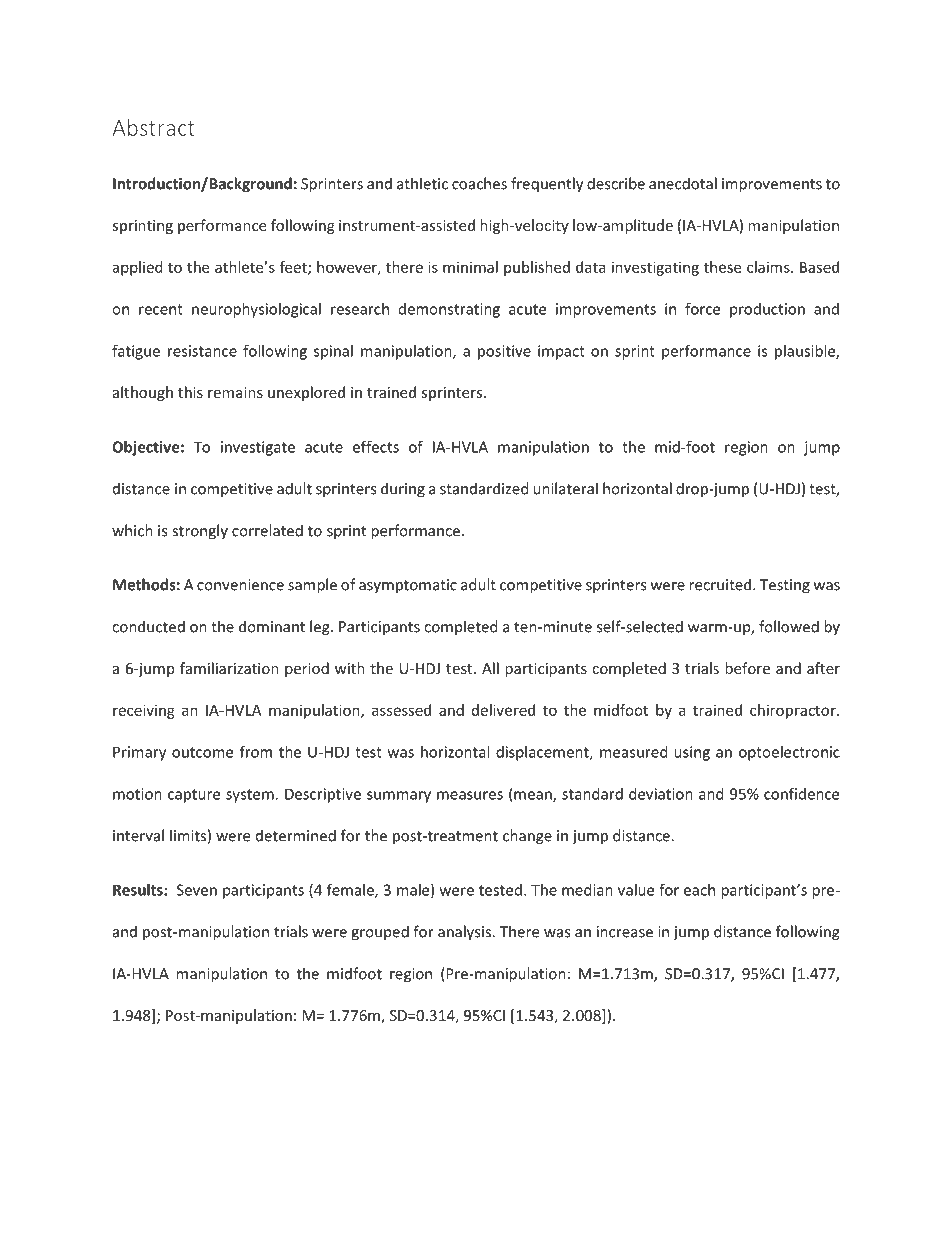  I want to click on strongly, so click(200, 532).
